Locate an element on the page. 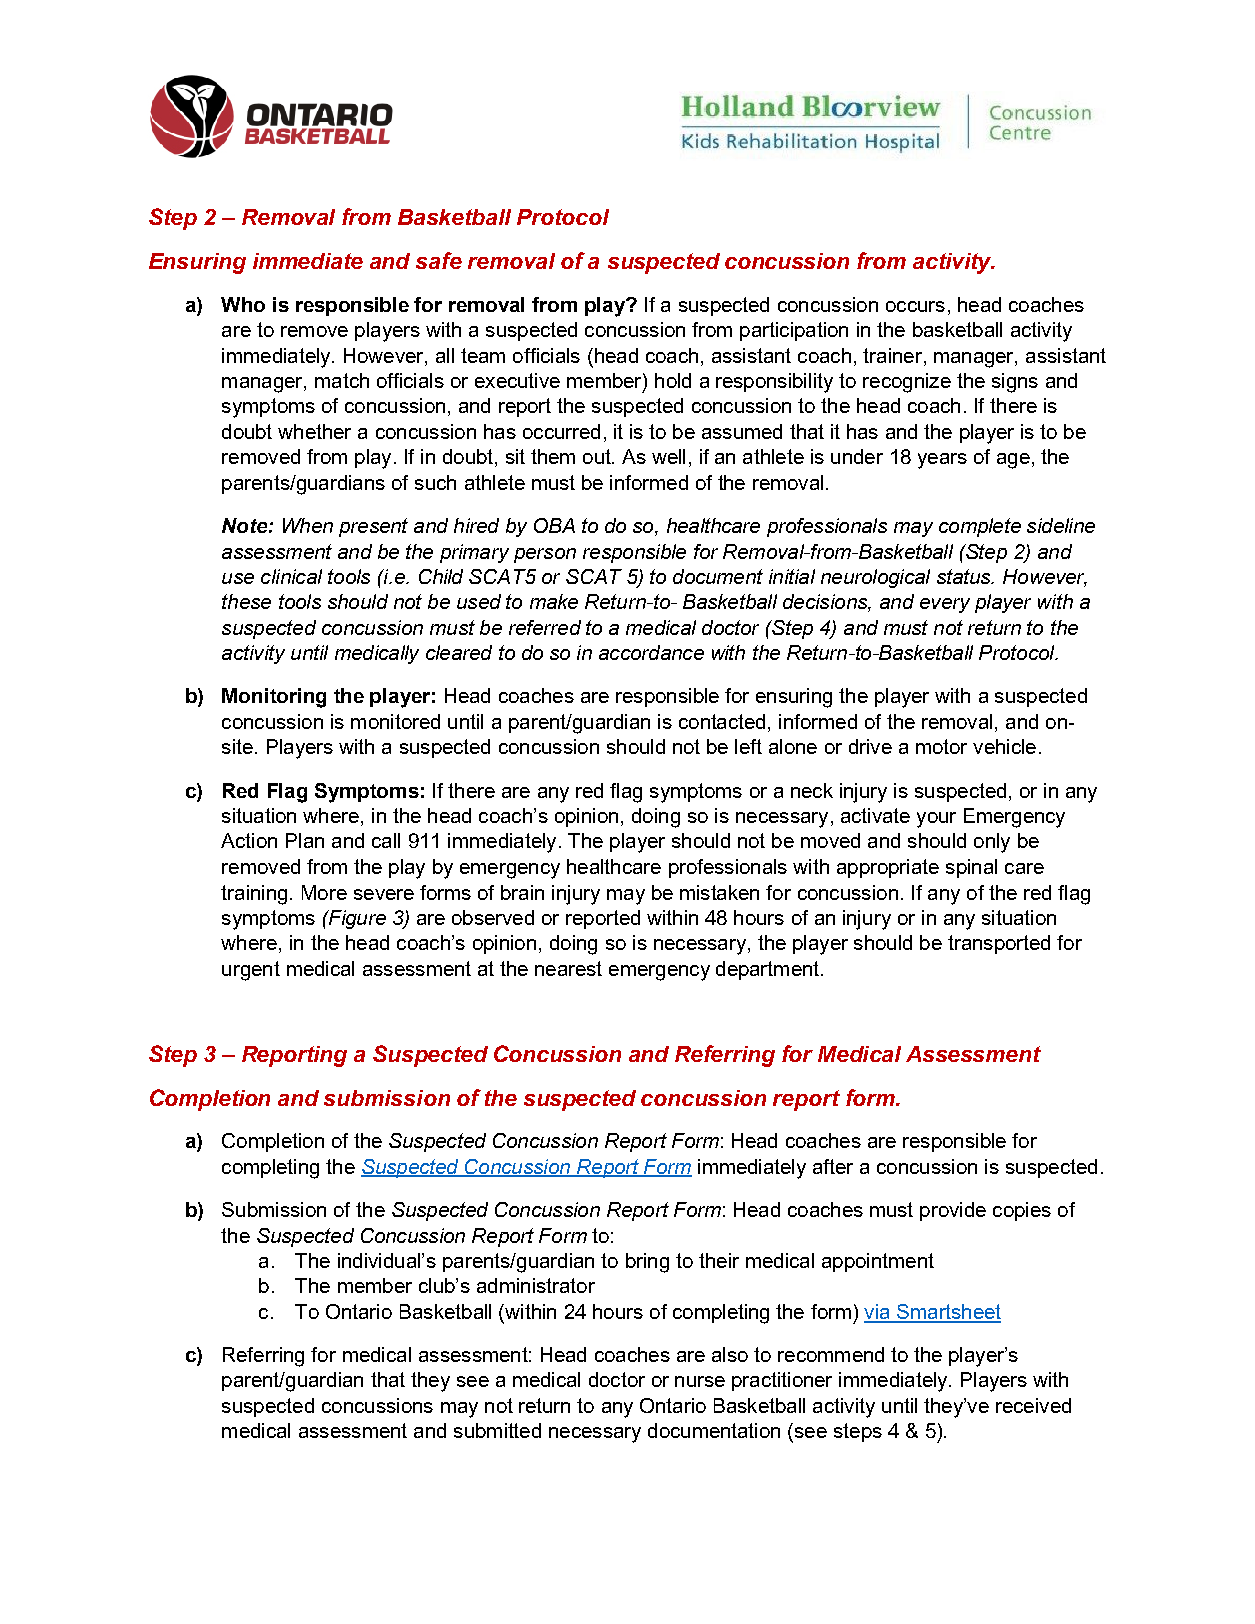  occurs is located at coordinates (915, 306).
